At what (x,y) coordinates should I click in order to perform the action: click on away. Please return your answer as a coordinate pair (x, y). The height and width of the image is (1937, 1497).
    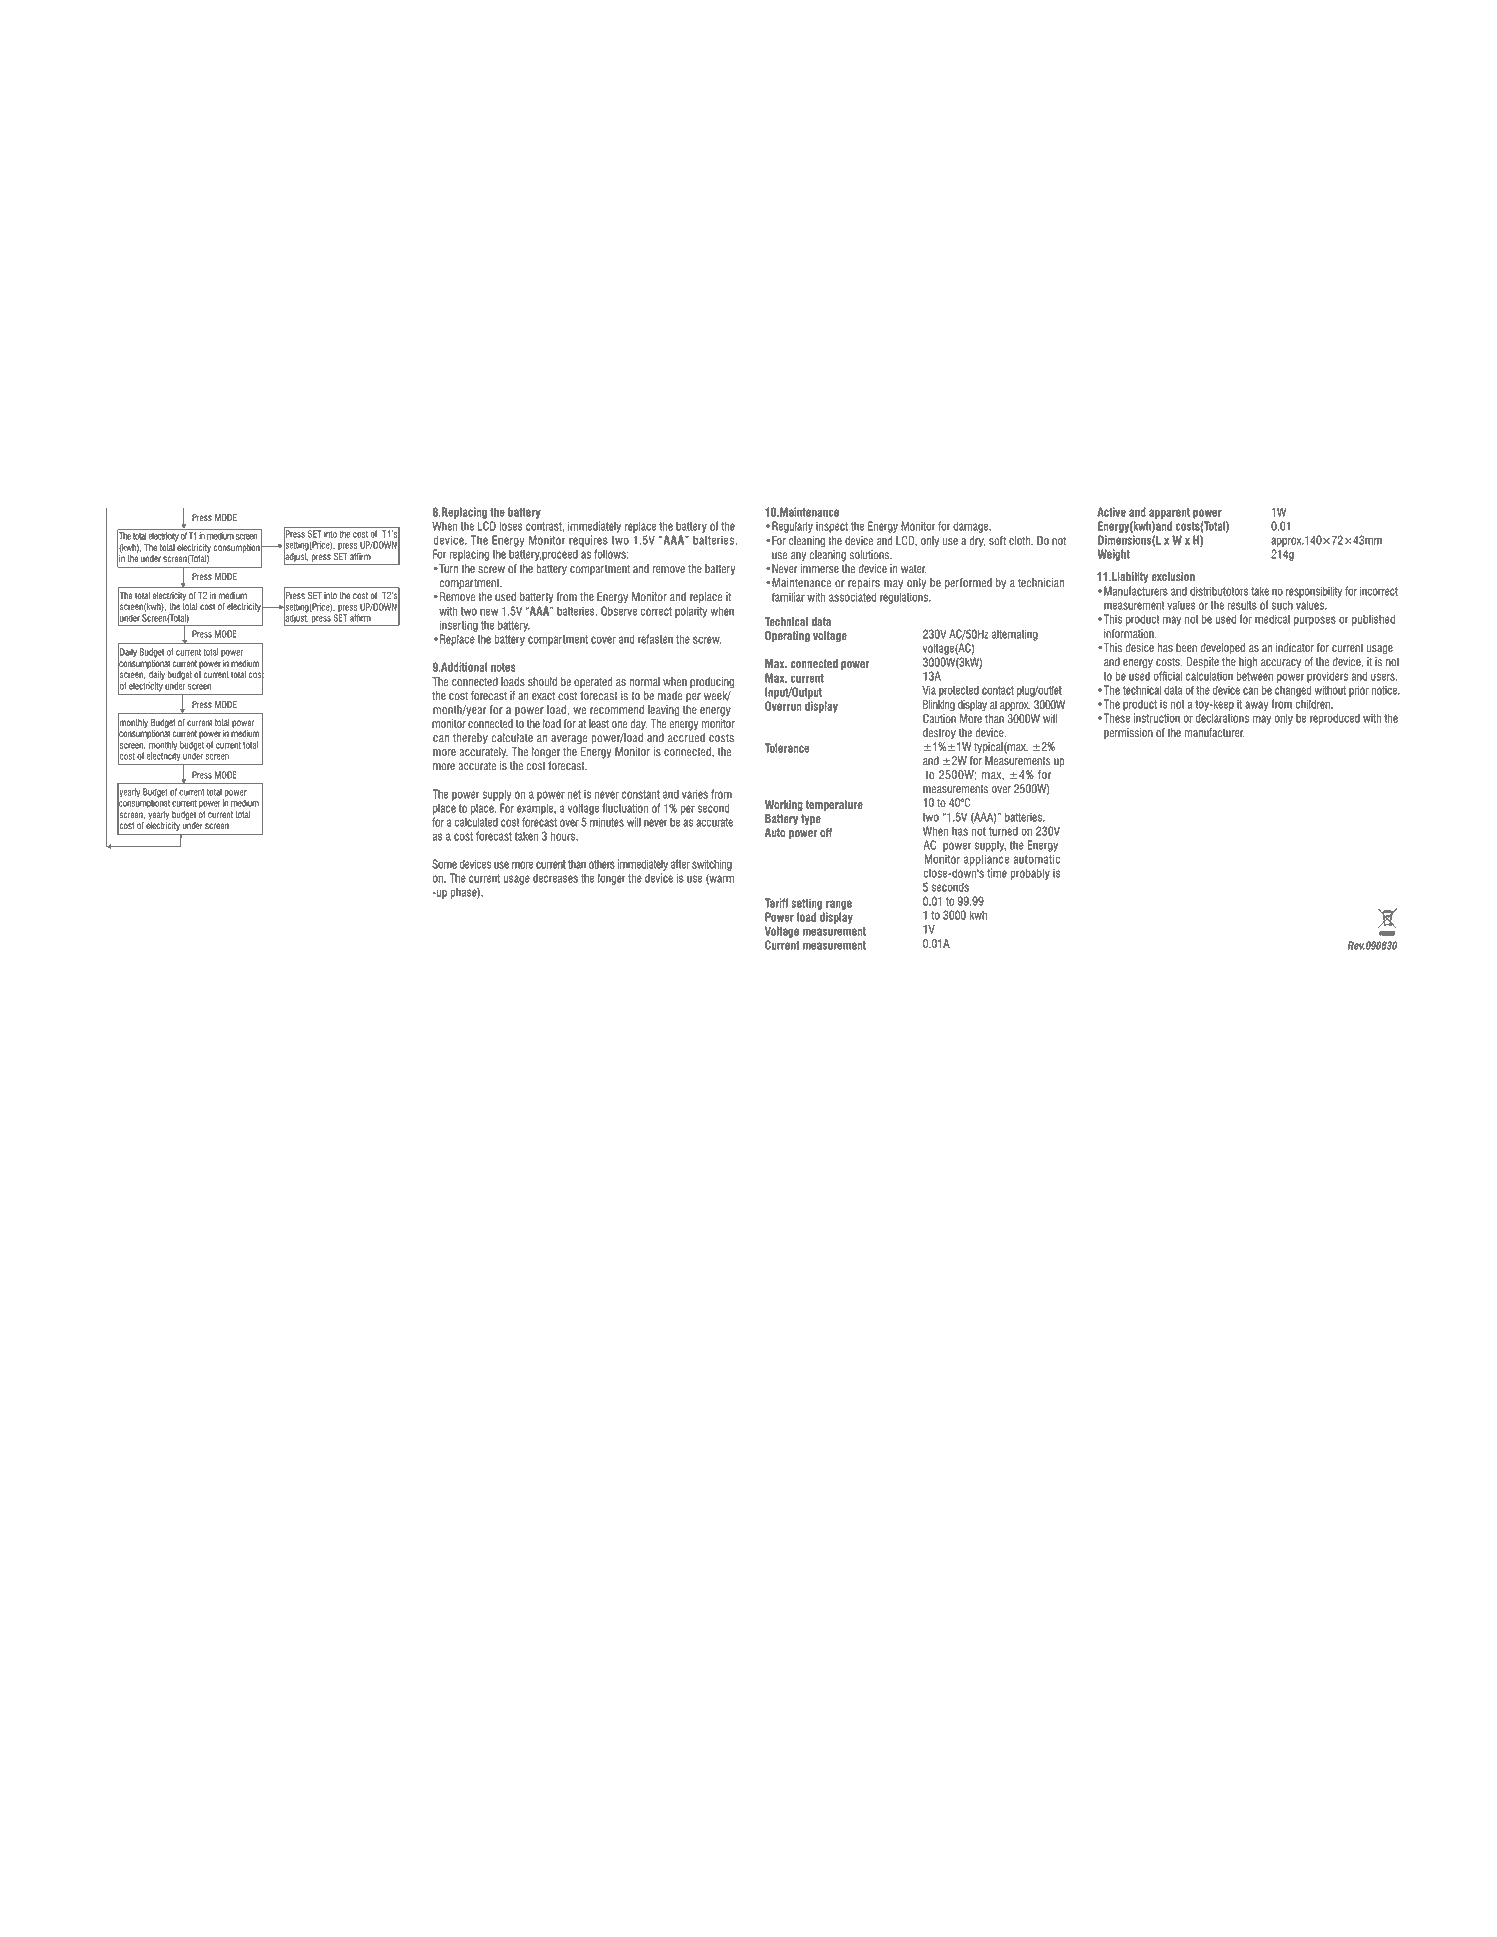
    Looking at the image, I should click on (1257, 706).
